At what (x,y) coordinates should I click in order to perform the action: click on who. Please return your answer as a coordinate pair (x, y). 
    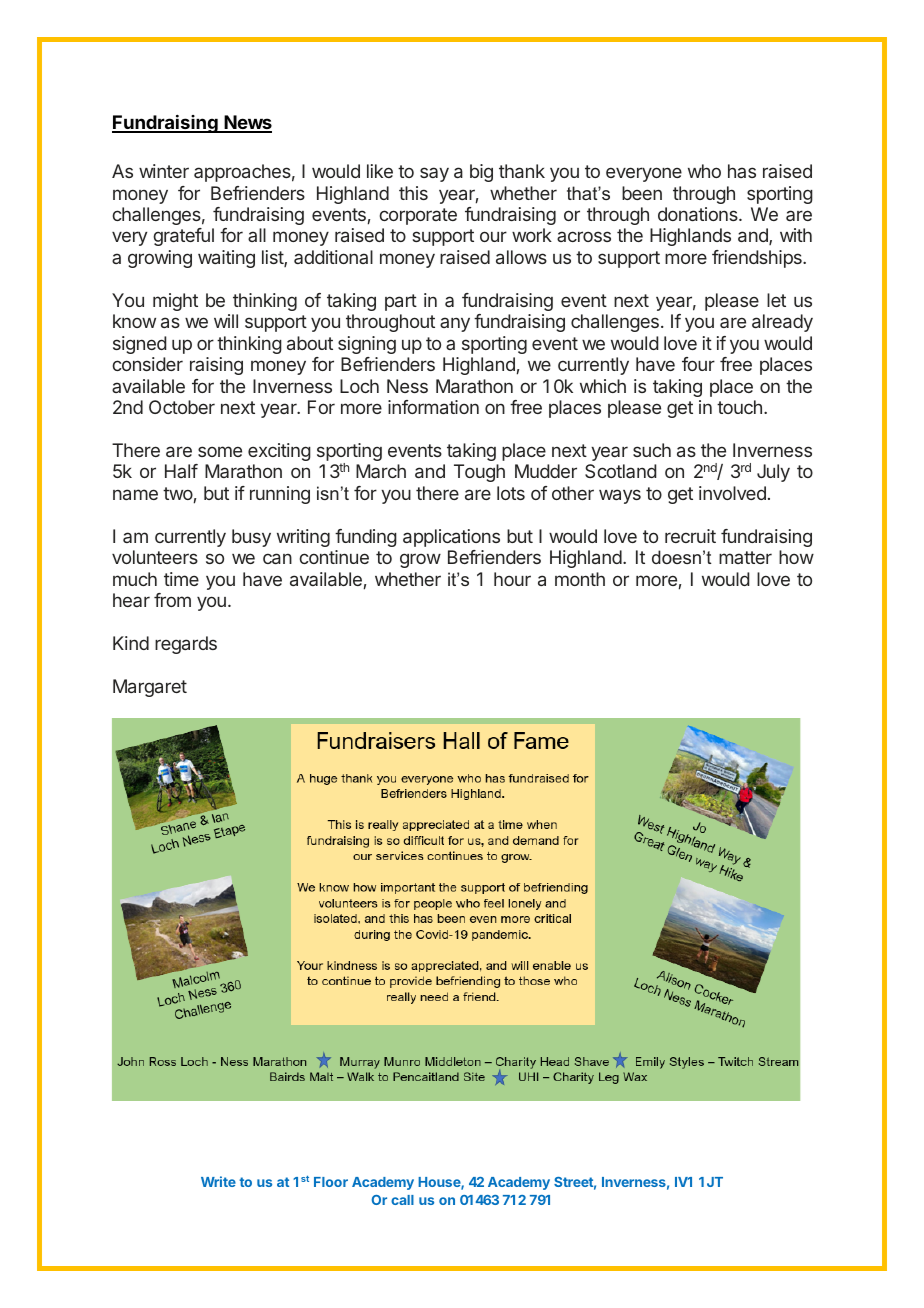
    Looking at the image, I should click on (704, 171).
